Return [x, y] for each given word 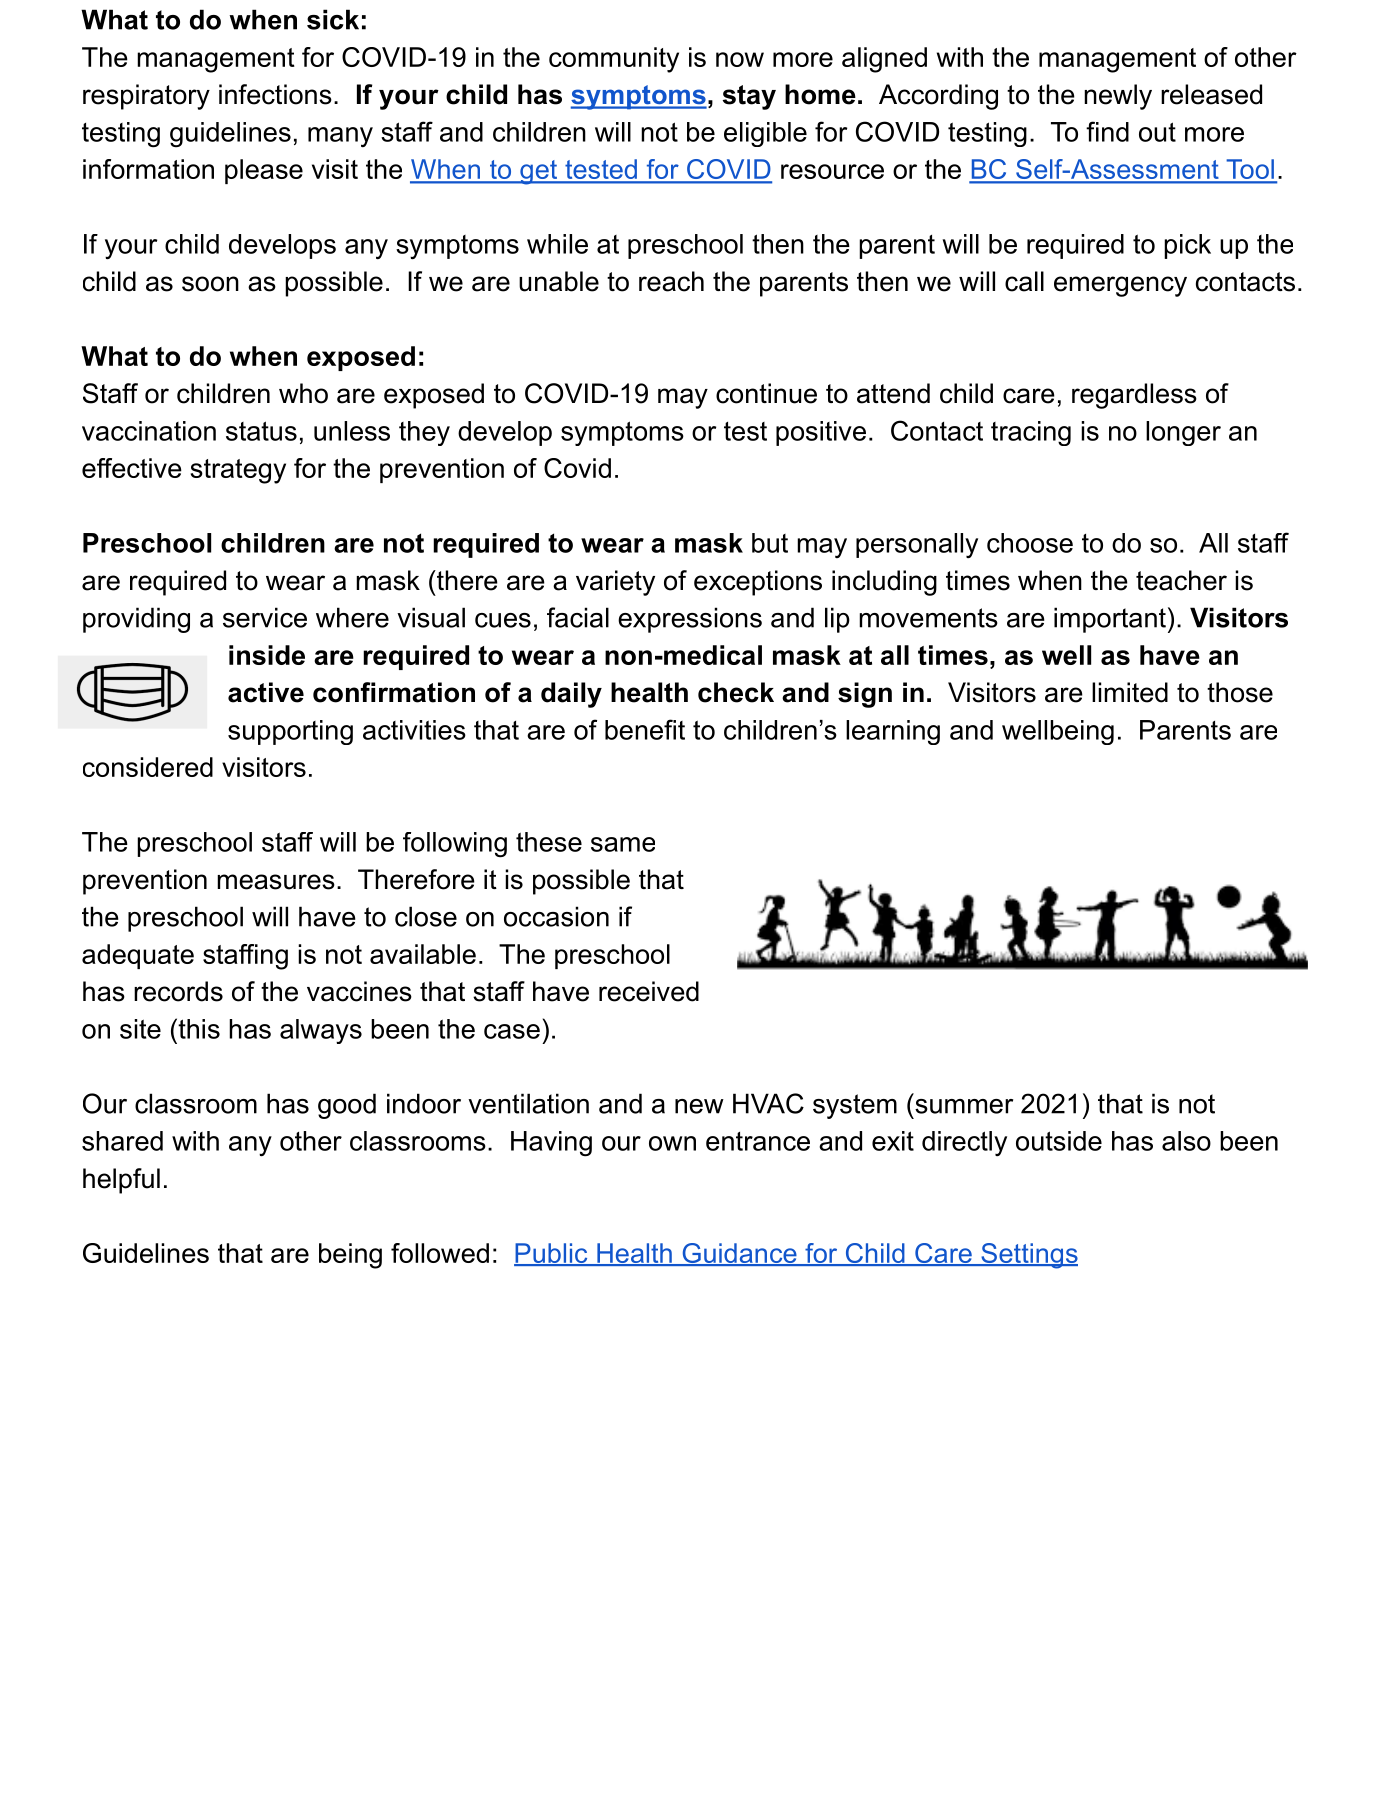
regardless [1134, 396]
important [1110, 620]
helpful [121, 1181]
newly [1118, 97]
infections [275, 94]
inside [267, 655]
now [740, 59]
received [649, 991]
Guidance [739, 1254]
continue [766, 393]
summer [964, 1106]
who [303, 393]
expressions [690, 620]
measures [276, 882]
